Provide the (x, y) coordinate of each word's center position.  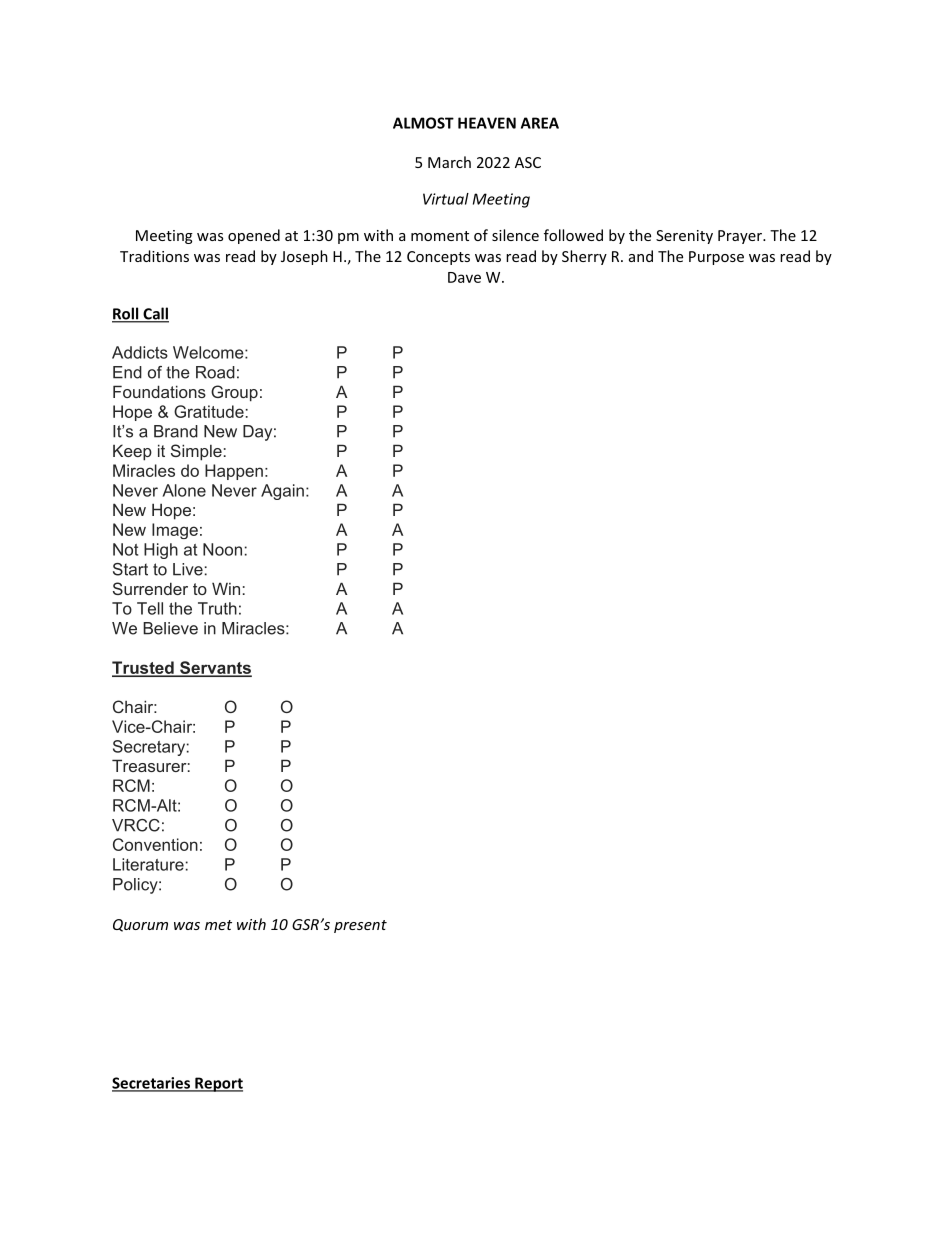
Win (226, 588)
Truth (217, 608)
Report (218, 1084)
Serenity (684, 237)
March (449, 162)
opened (254, 236)
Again (282, 492)
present (360, 926)
